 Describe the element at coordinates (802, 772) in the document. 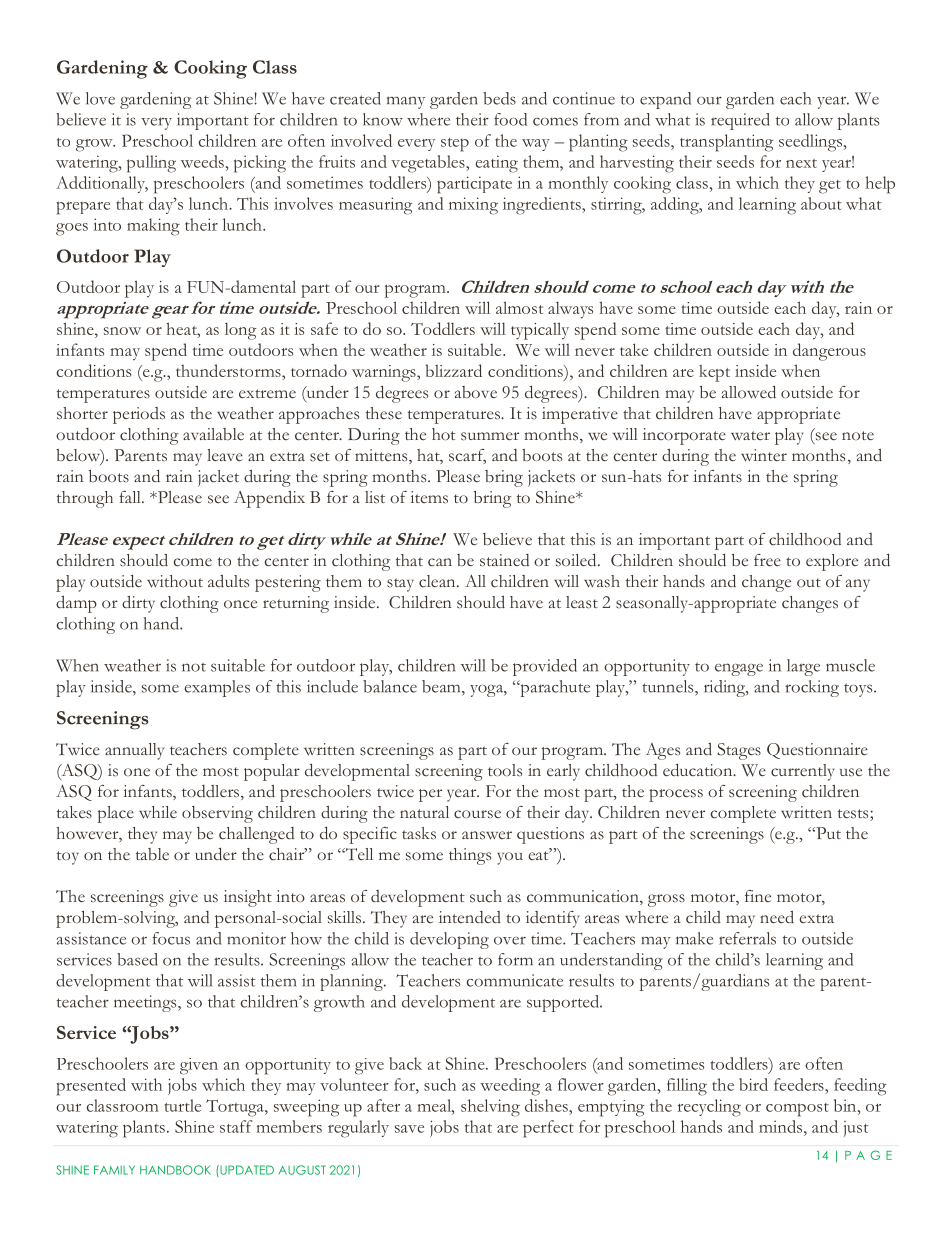

I see `currently` at that location.
